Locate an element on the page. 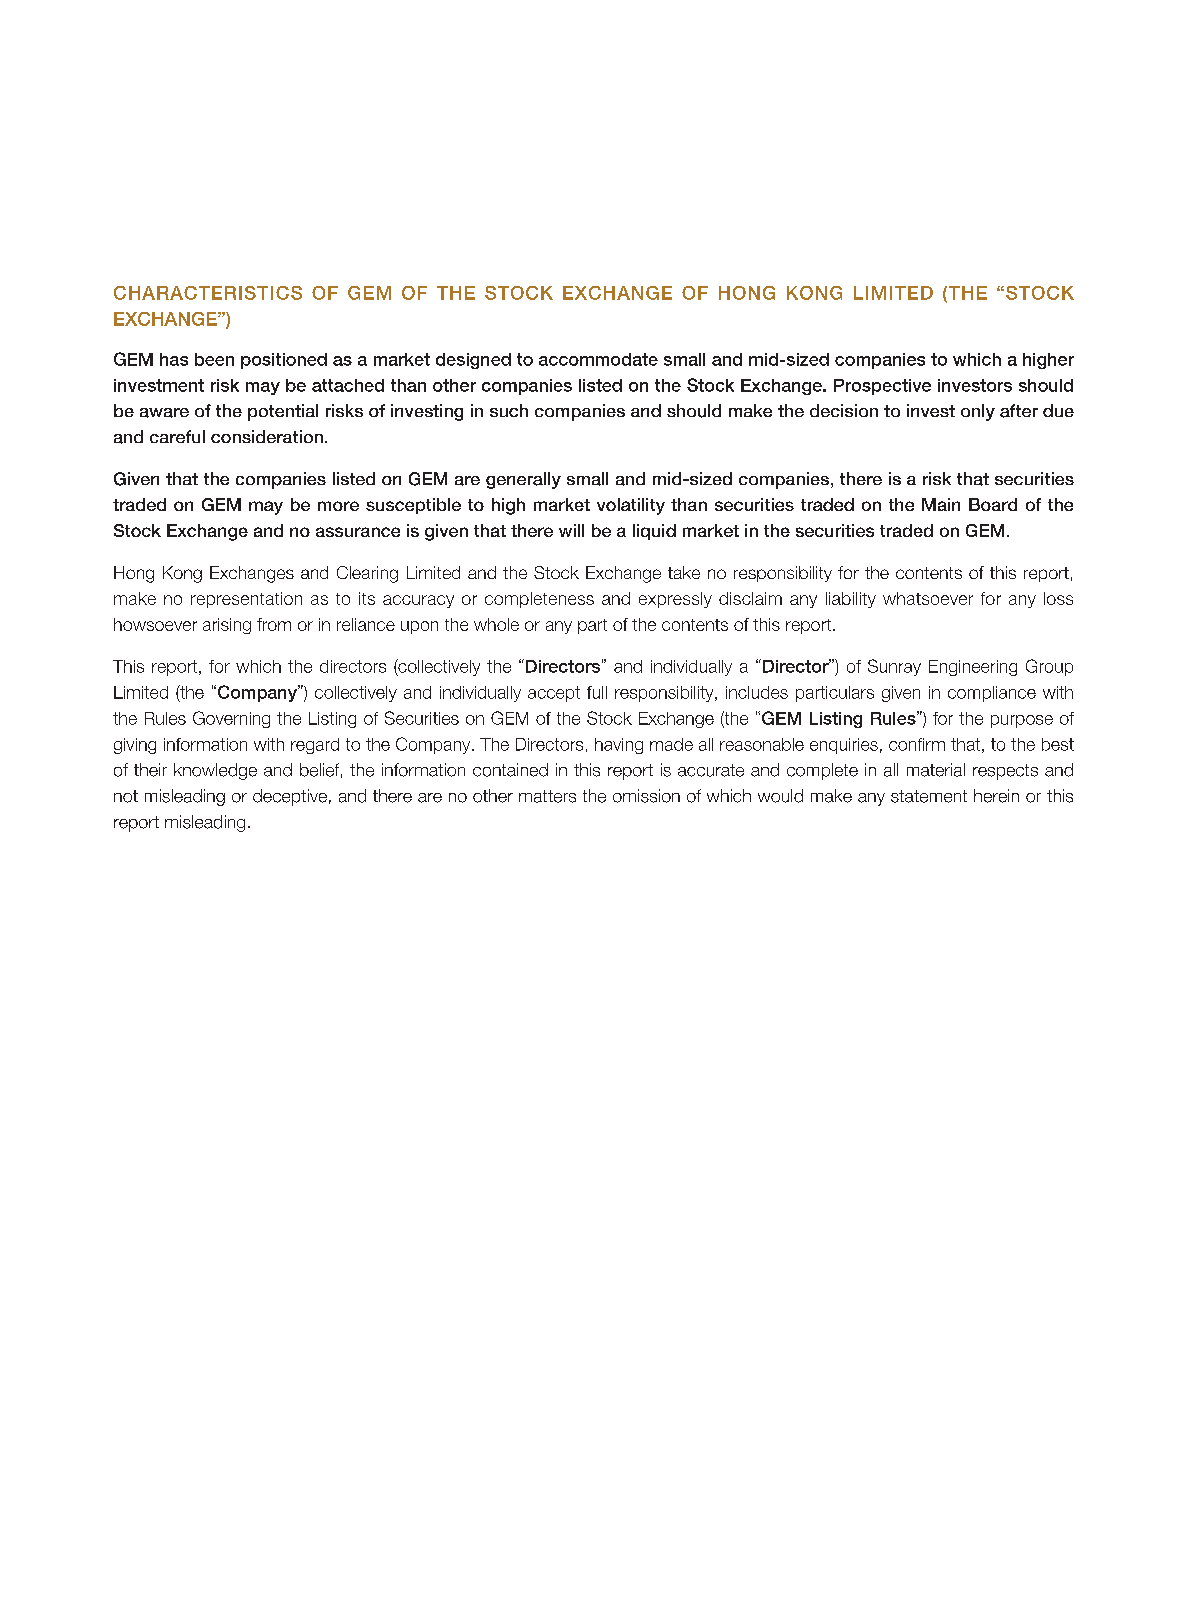  CHARACTERISTICS is located at coordinates (208, 293).
